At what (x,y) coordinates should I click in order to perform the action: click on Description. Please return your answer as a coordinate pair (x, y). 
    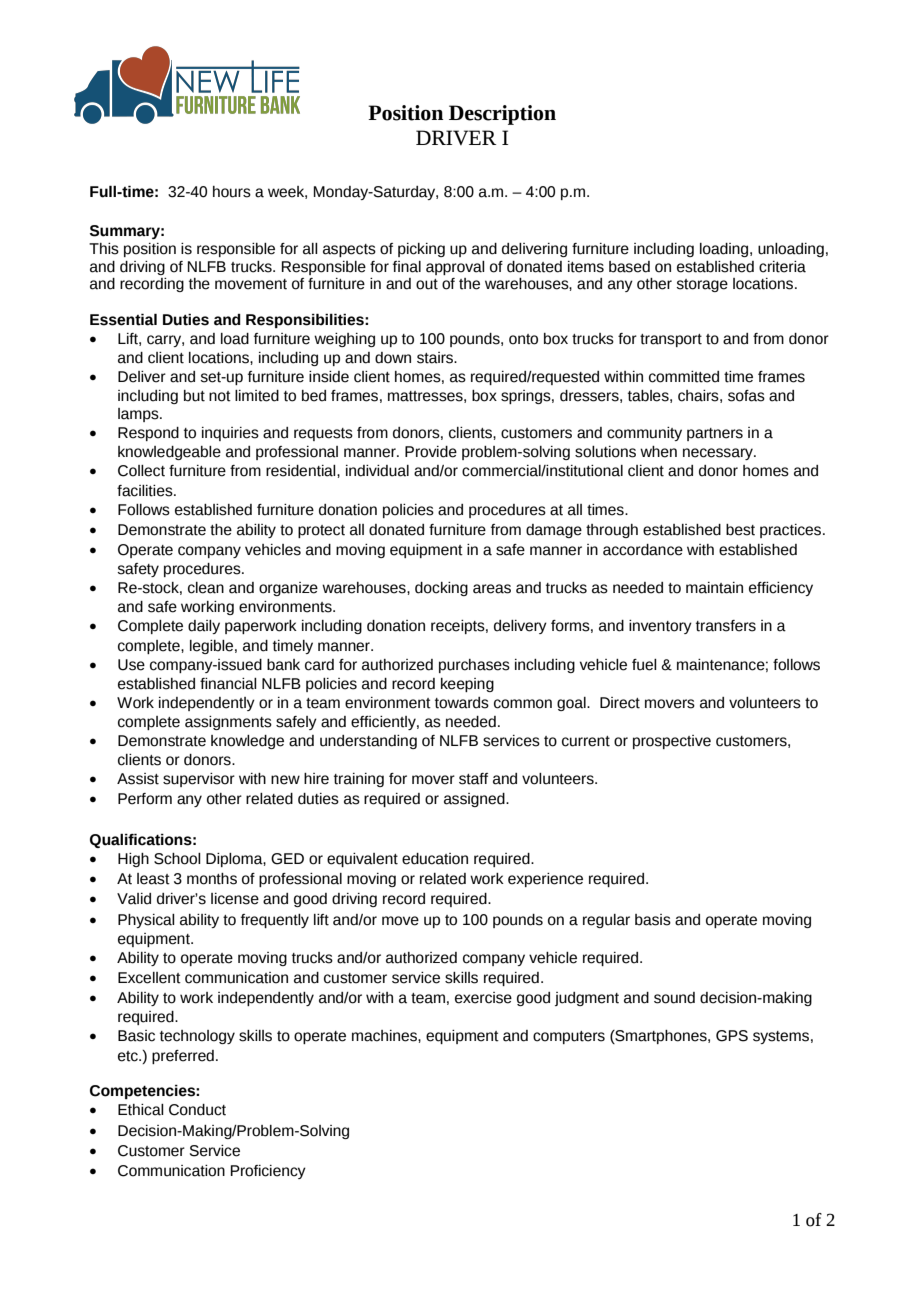
    Looking at the image, I should click on (502, 115).
